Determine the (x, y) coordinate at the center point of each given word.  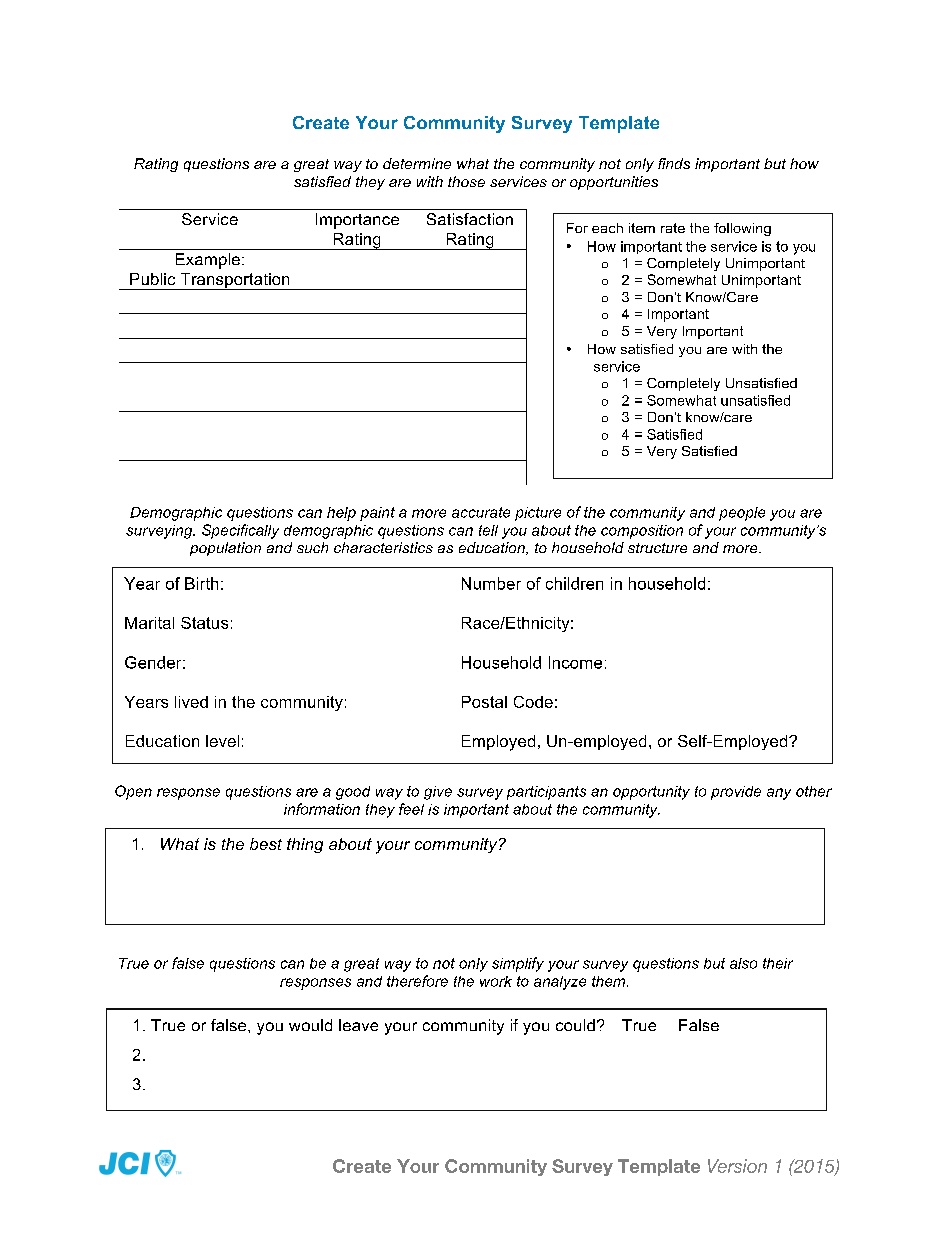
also (743, 963)
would (310, 1025)
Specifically (240, 531)
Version (737, 1166)
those (466, 181)
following (742, 229)
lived (191, 702)
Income (575, 662)
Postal (484, 702)
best (266, 844)
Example (208, 261)
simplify (518, 964)
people (742, 514)
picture (538, 514)
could (575, 1025)
